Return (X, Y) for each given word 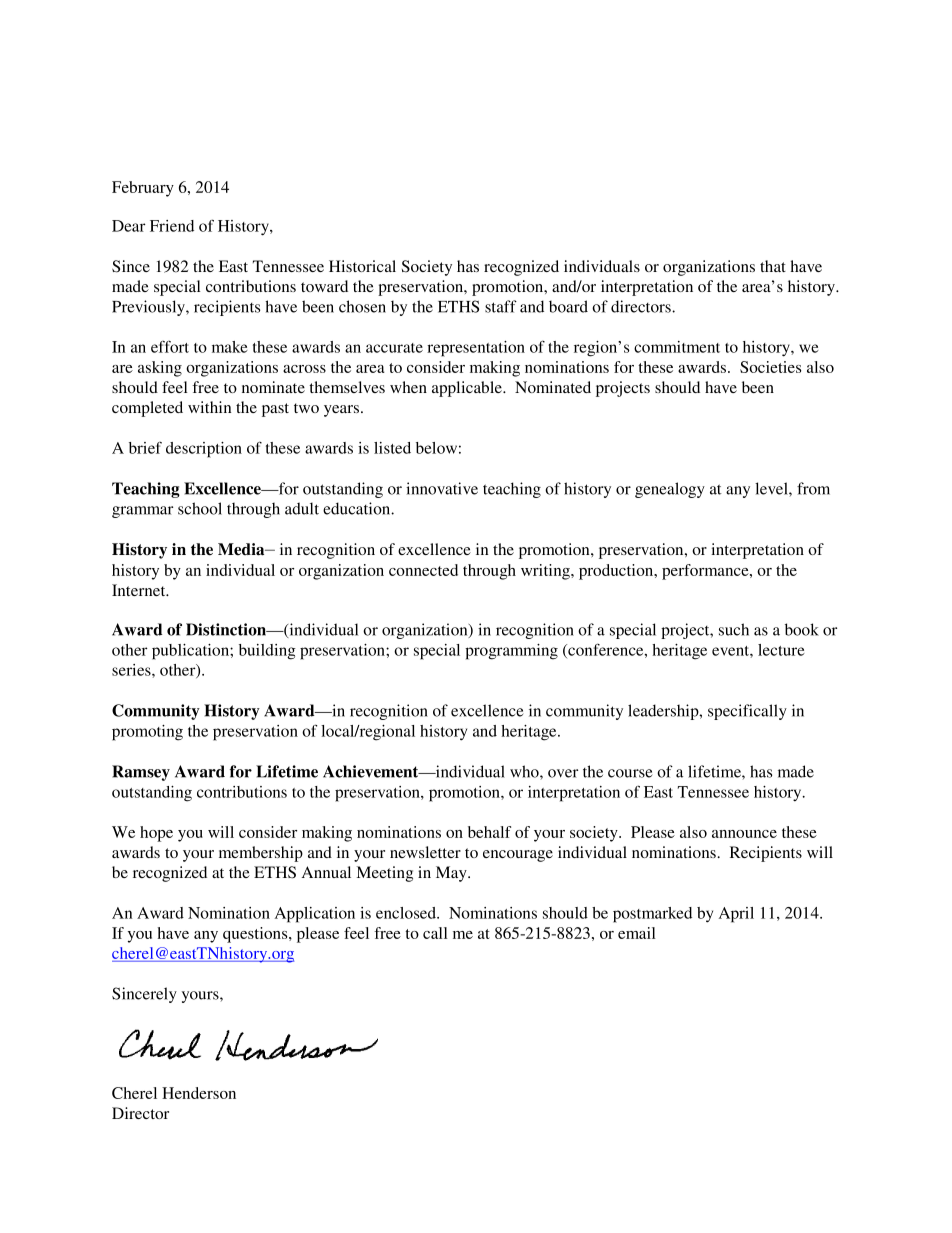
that (773, 266)
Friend (172, 226)
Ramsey (141, 773)
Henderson (199, 1093)
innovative (442, 488)
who (525, 771)
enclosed (407, 913)
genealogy (670, 490)
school (200, 508)
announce (744, 834)
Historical (362, 266)
